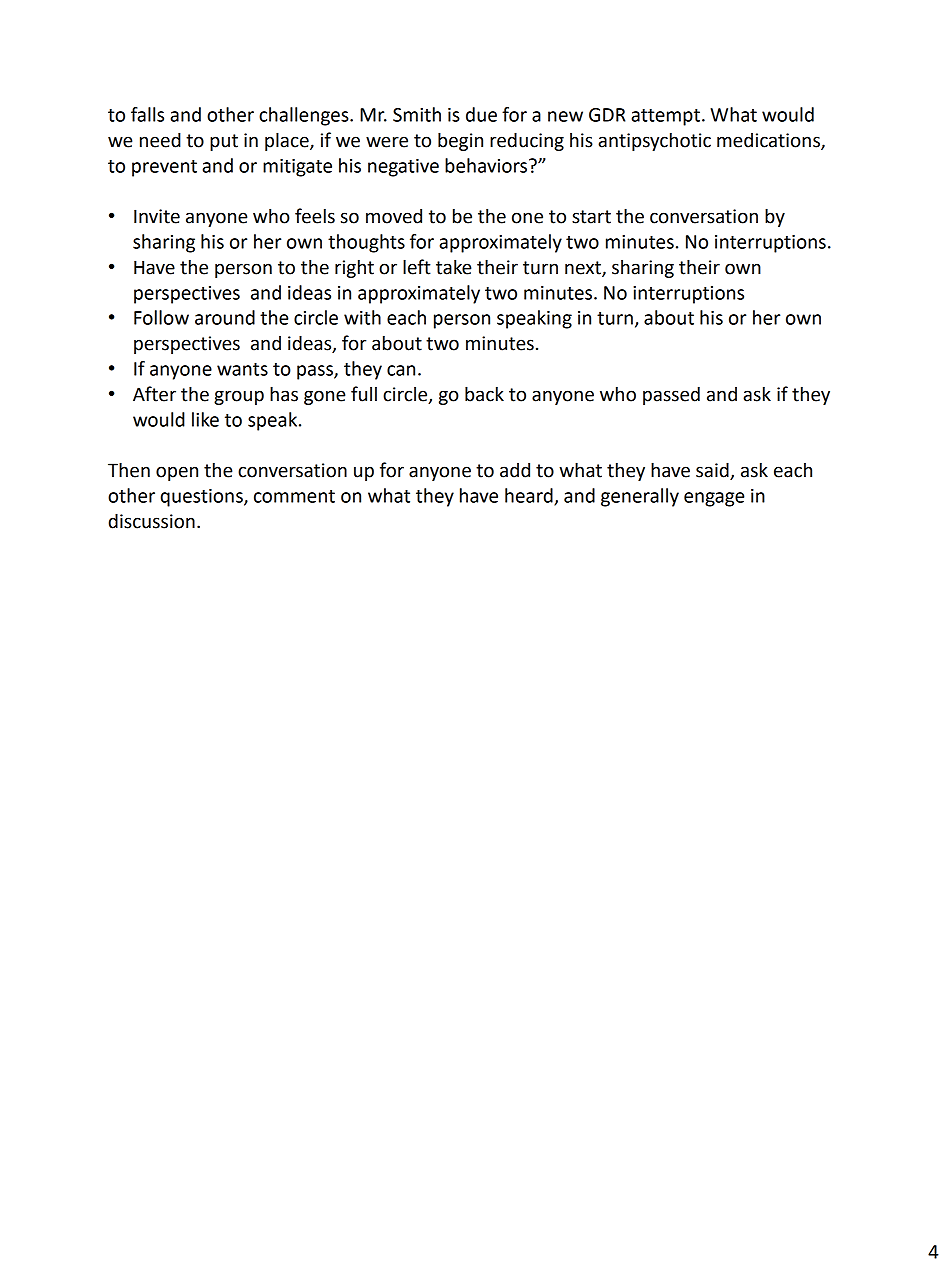  Describe the element at coordinates (713, 471) in the document. I see `said` at that location.
